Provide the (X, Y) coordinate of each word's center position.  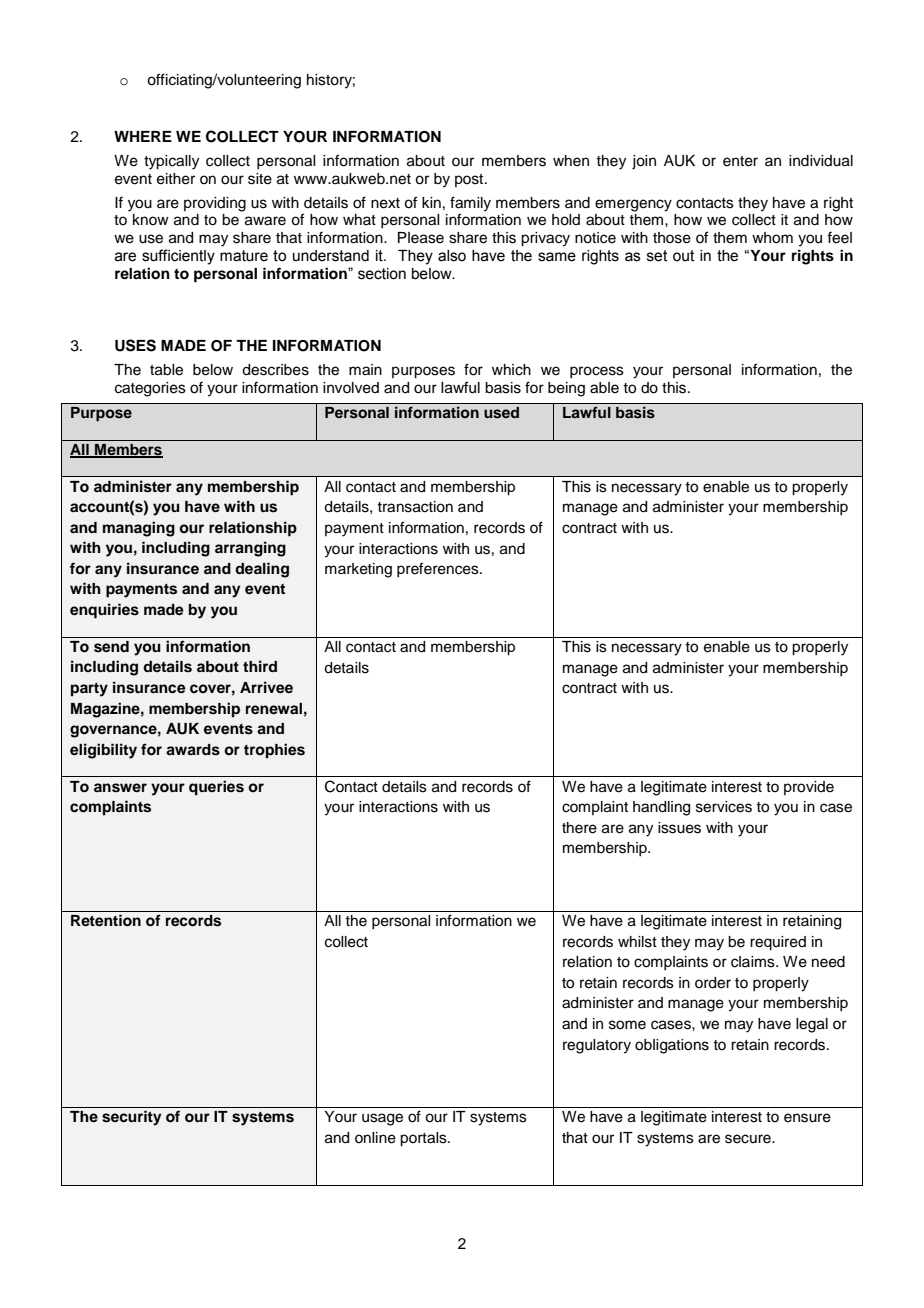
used (501, 413)
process (597, 372)
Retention (106, 920)
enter (740, 161)
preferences (439, 569)
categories (150, 389)
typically (171, 162)
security (132, 1118)
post (470, 180)
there (579, 828)
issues (679, 828)
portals (424, 1139)
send (111, 647)
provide (809, 788)
